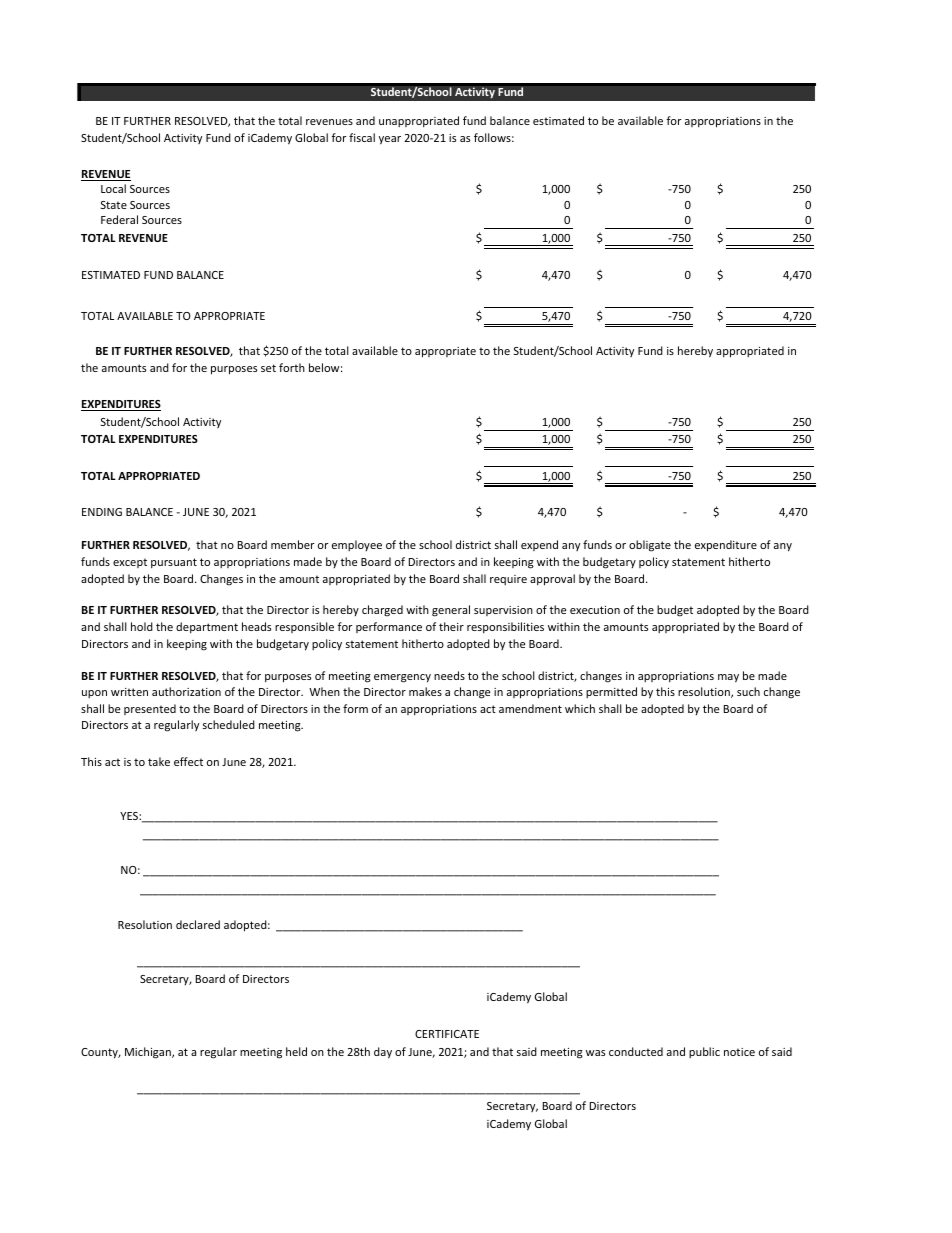  What do you see at coordinates (390, 140) in the page?
I see `year` at bounding box center [390, 140].
